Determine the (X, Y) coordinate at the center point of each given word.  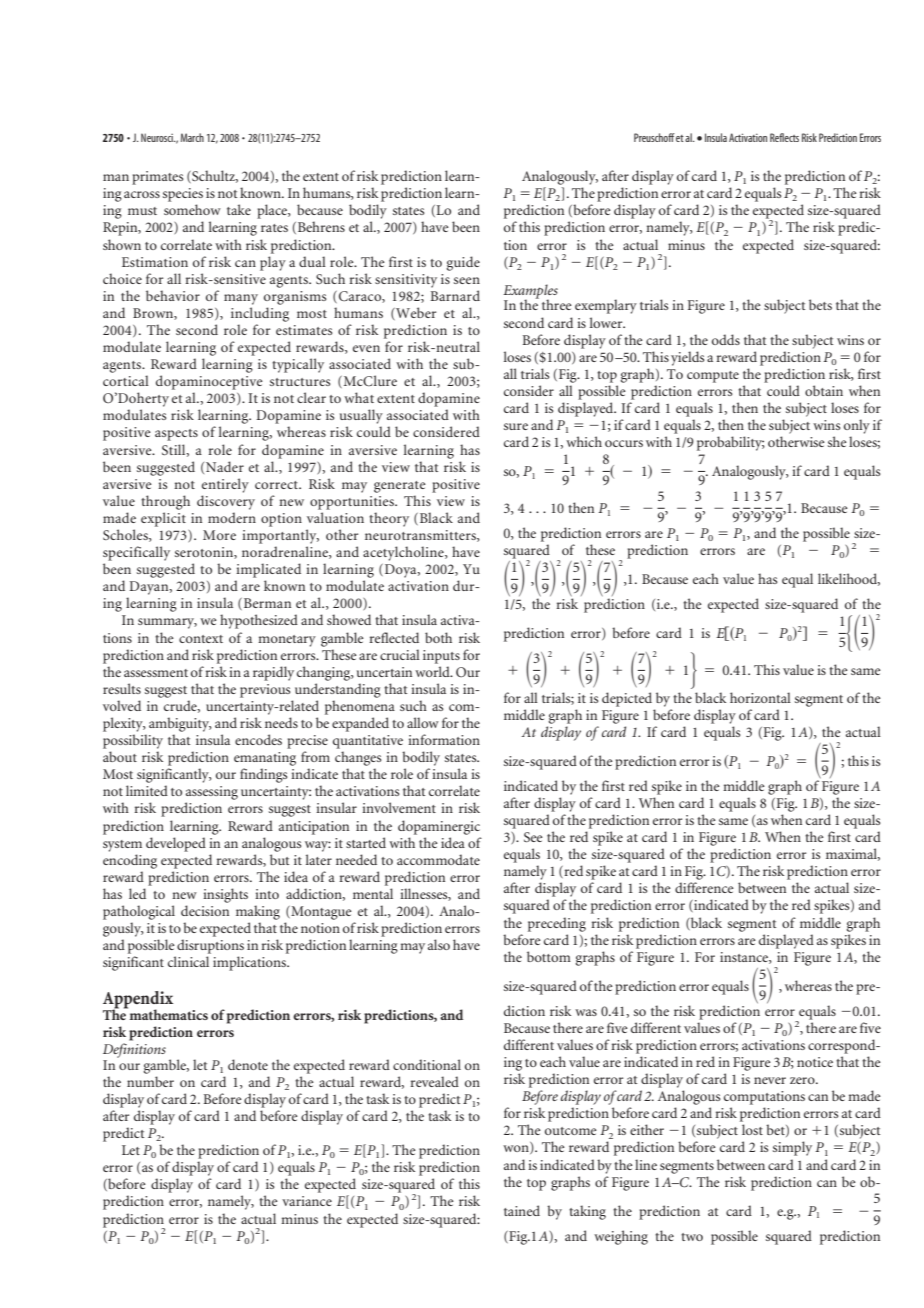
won (517, 1149)
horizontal (760, 697)
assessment (156, 673)
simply (792, 1148)
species (183, 195)
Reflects (784, 137)
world (433, 671)
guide (463, 263)
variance (307, 1201)
